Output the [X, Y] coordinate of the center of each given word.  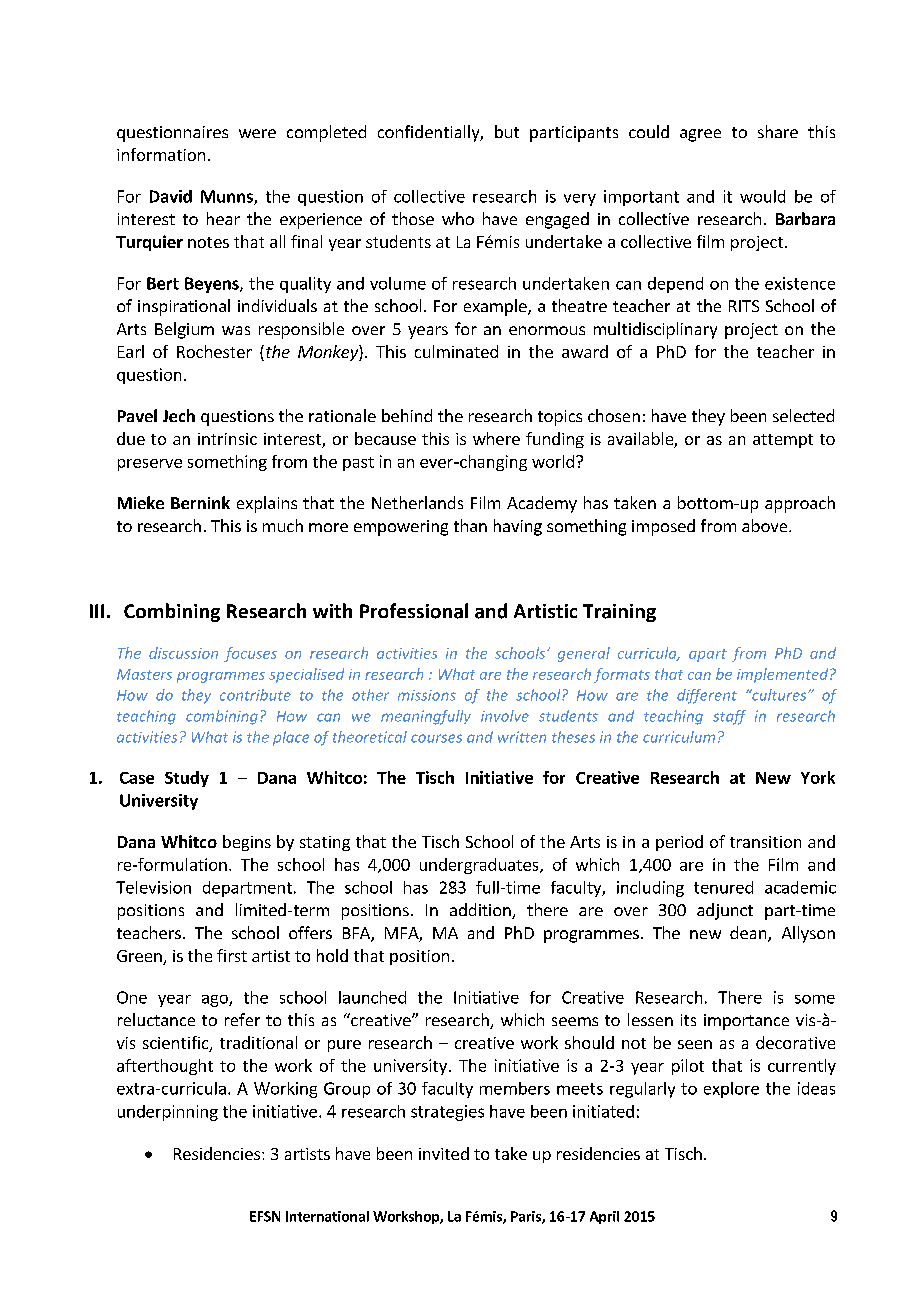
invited [444, 1153]
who [458, 218]
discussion [183, 653]
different [707, 696]
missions [427, 695]
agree [700, 135]
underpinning [168, 1113]
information [161, 154]
